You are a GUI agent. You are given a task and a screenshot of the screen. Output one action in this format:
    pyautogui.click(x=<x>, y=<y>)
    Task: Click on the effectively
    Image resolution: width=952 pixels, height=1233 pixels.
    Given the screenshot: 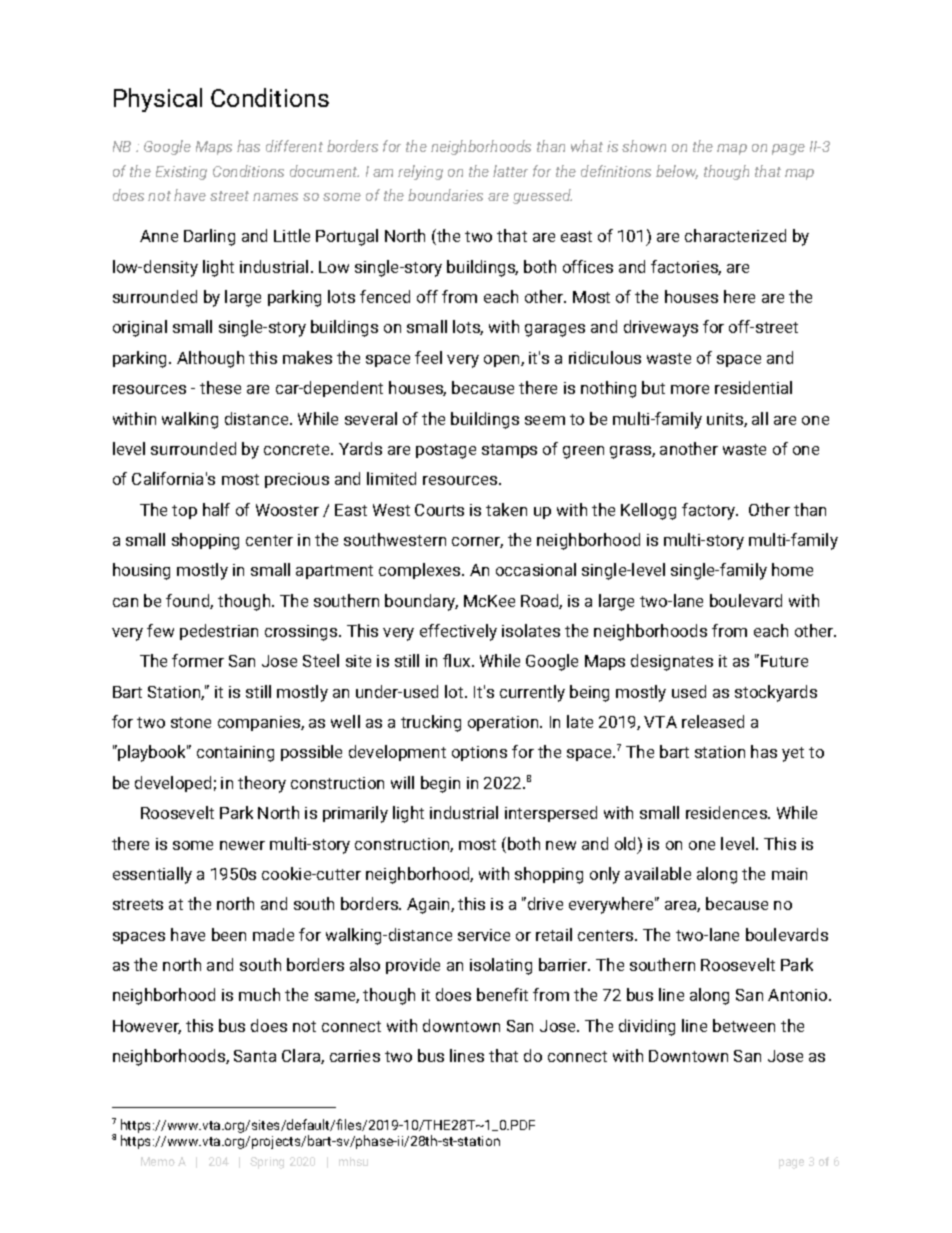 What is the action you would take?
    pyautogui.click(x=458, y=632)
